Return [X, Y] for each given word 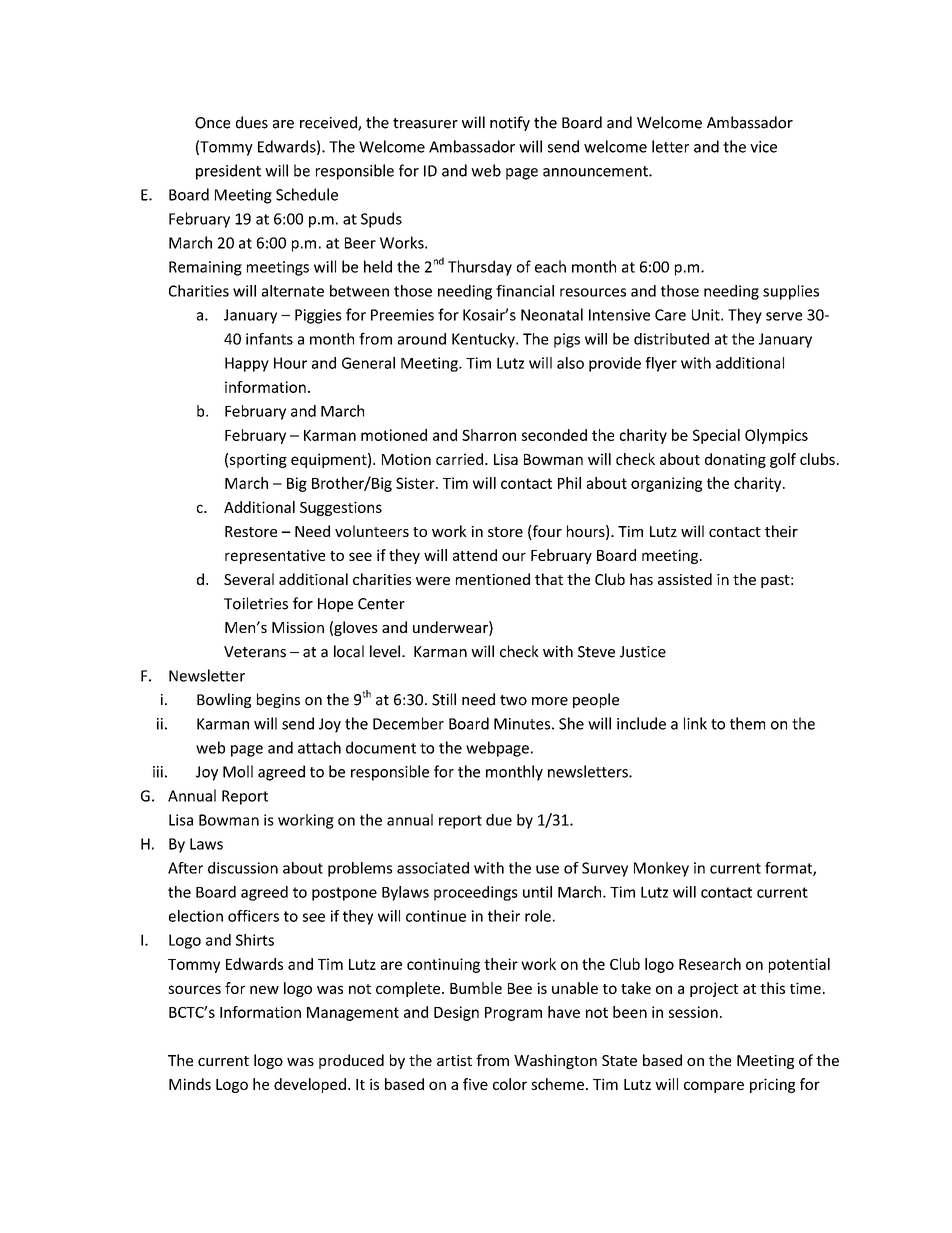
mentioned [493, 579]
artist [454, 1060]
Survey [605, 869]
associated [433, 868]
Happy [247, 364]
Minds [190, 1084]
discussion [243, 868]
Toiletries [256, 603]
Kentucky [484, 340]
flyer [661, 364]
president [228, 172]
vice [763, 147]
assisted [685, 579]
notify [510, 123]
